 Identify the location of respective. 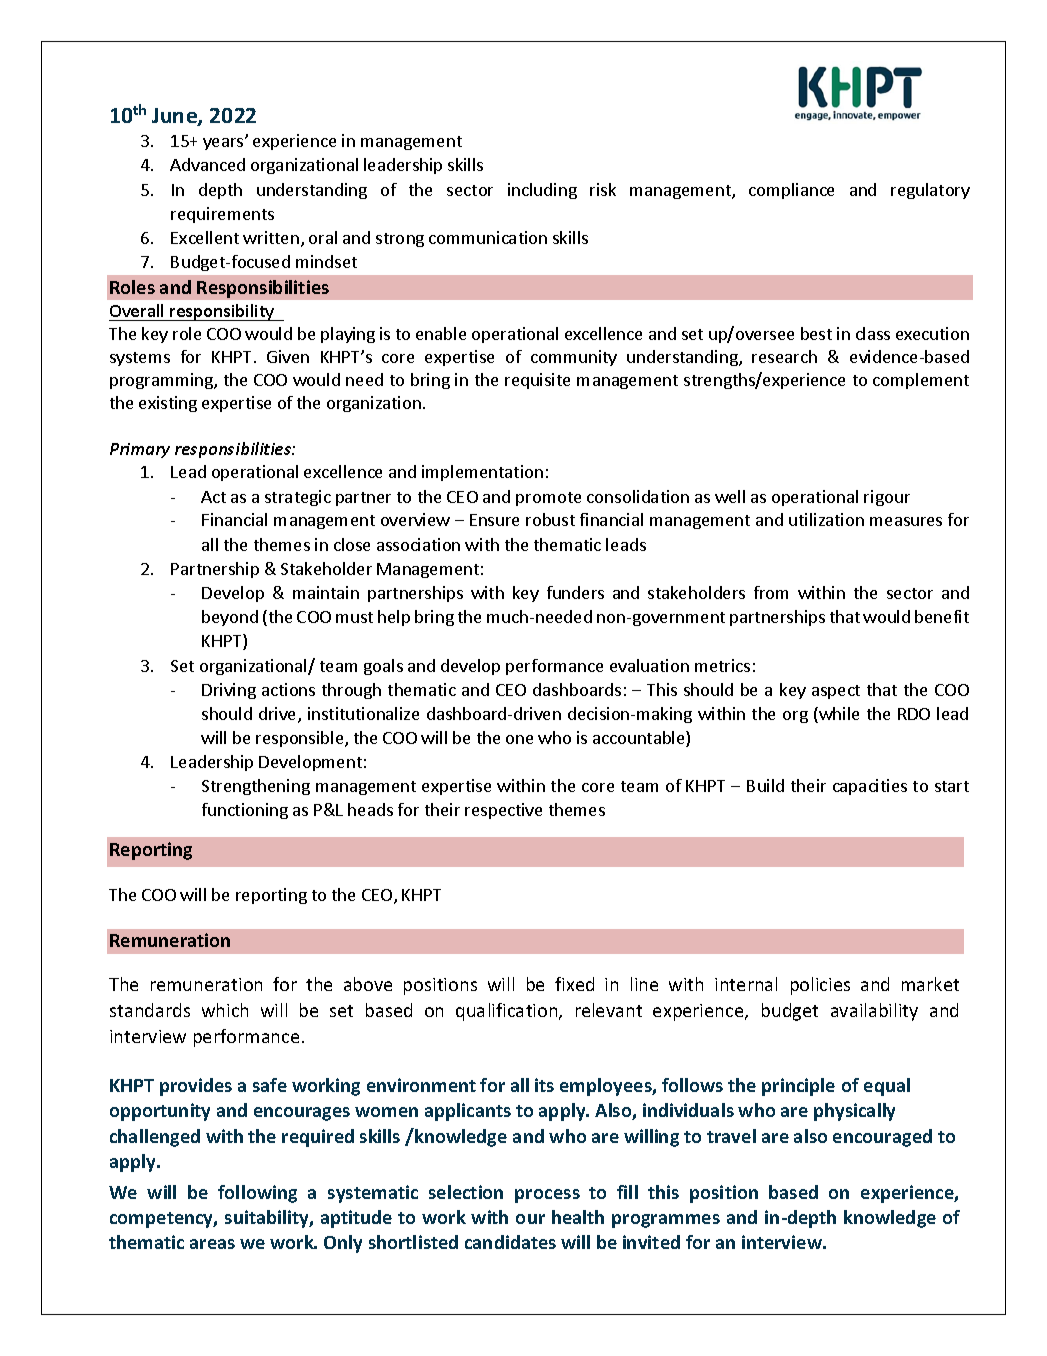
(503, 811).
